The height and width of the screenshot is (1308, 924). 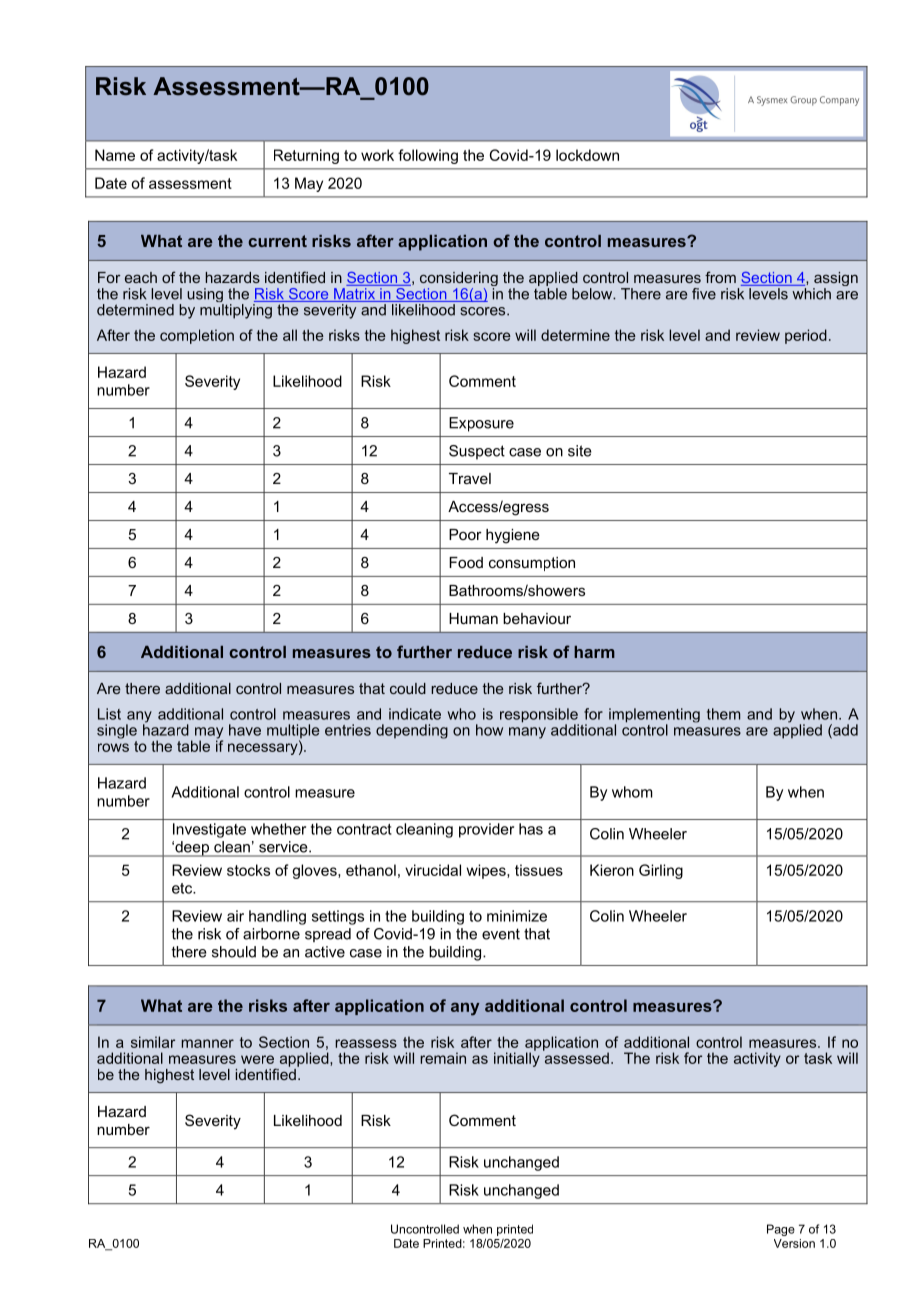 What do you see at coordinates (245, 730) in the screenshot?
I see `have` at bounding box center [245, 730].
